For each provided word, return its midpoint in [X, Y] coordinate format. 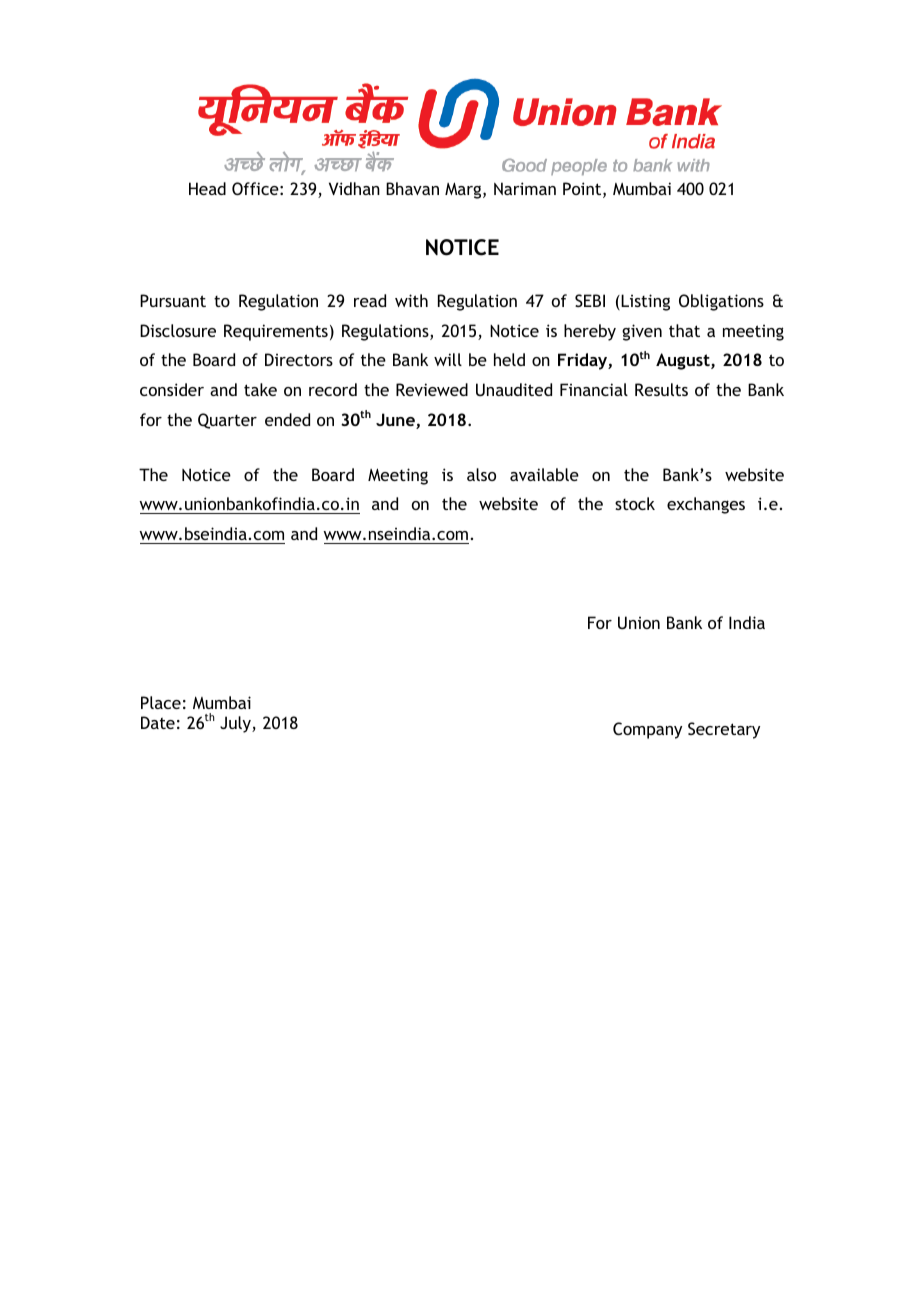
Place [161, 702]
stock [635, 503]
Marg [464, 190]
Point [583, 190]
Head [207, 188]
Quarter [227, 421]
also [481, 474]
